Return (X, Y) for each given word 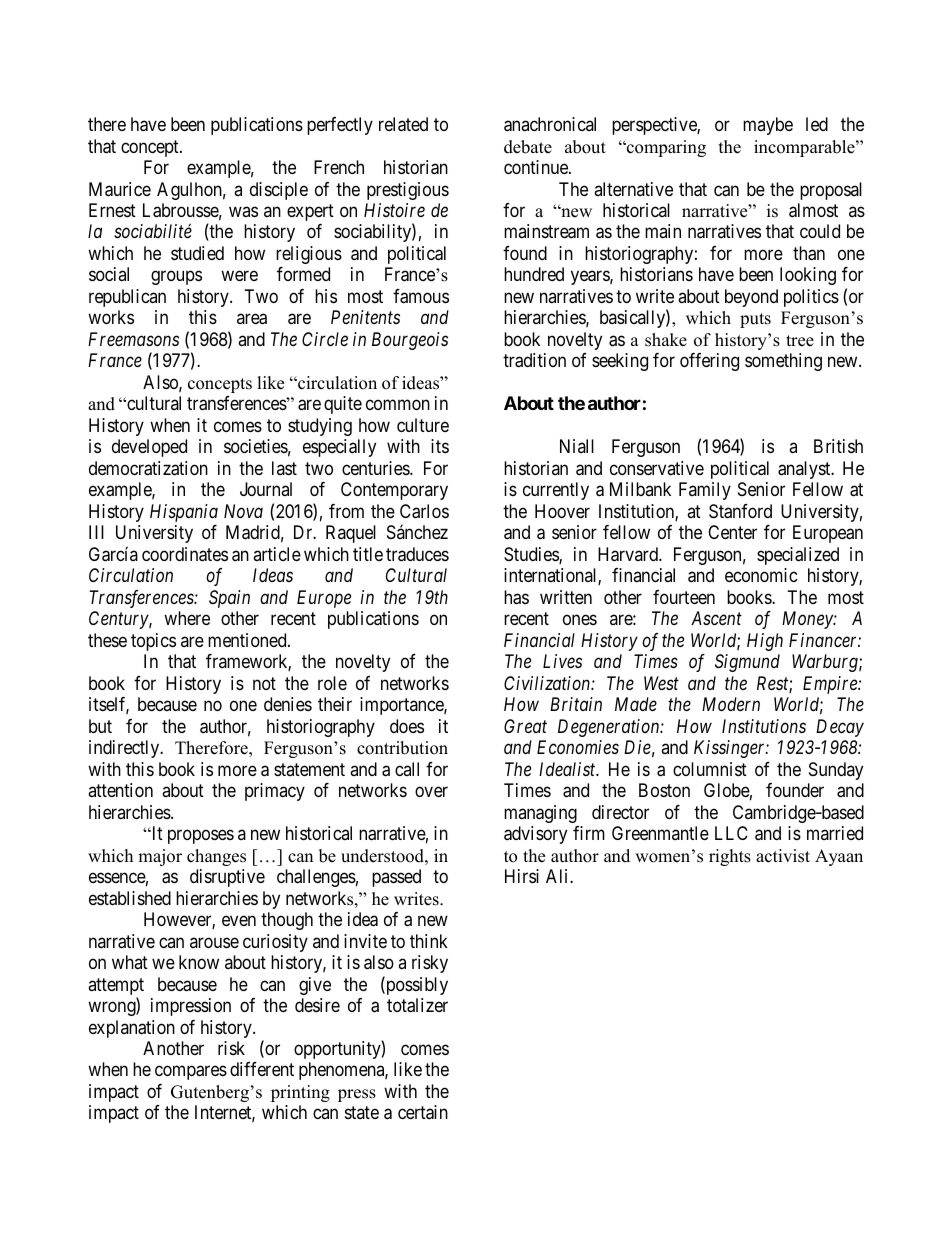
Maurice (120, 189)
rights (730, 857)
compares (191, 1073)
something (783, 362)
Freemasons (133, 339)
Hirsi (522, 876)
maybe (768, 126)
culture (423, 425)
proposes (201, 837)
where (187, 618)
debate (528, 147)
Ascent (716, 618)
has (516, 597)
